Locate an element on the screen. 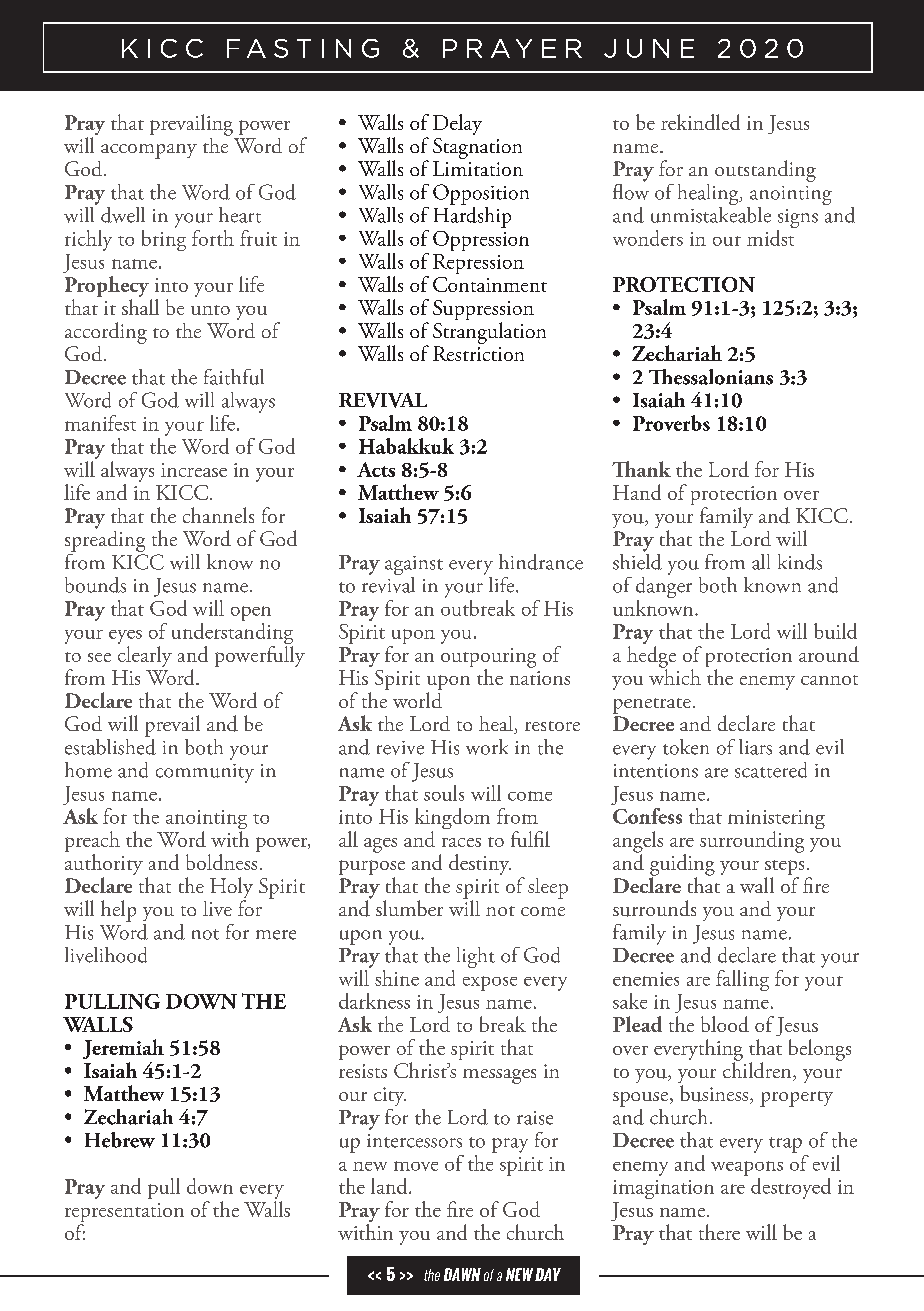 The width and height of the screenshot is (924, 1311). accompany is located at coordinates (149, 151).
